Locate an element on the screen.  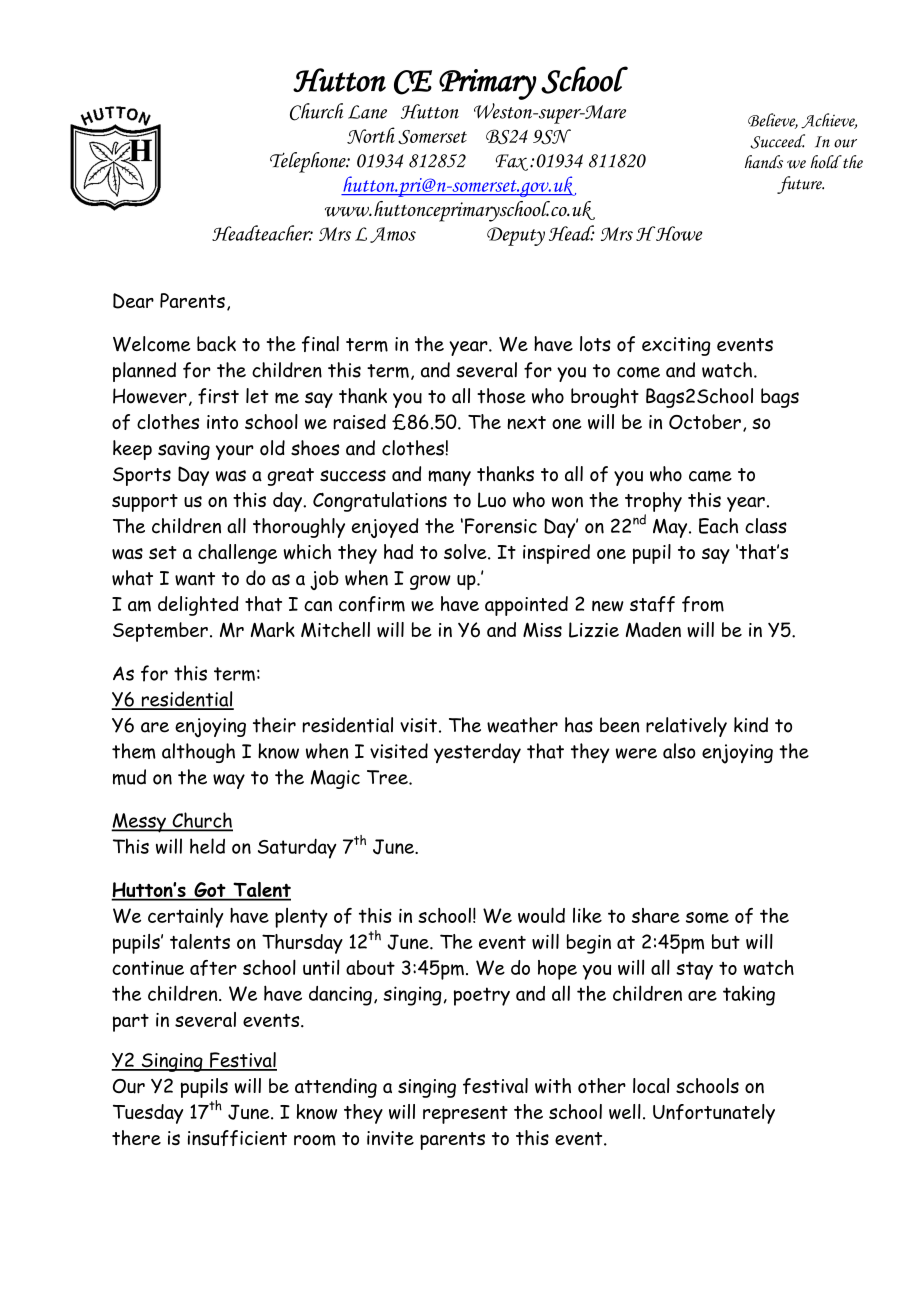
insufficient is located at coordinates (237, 1138).
